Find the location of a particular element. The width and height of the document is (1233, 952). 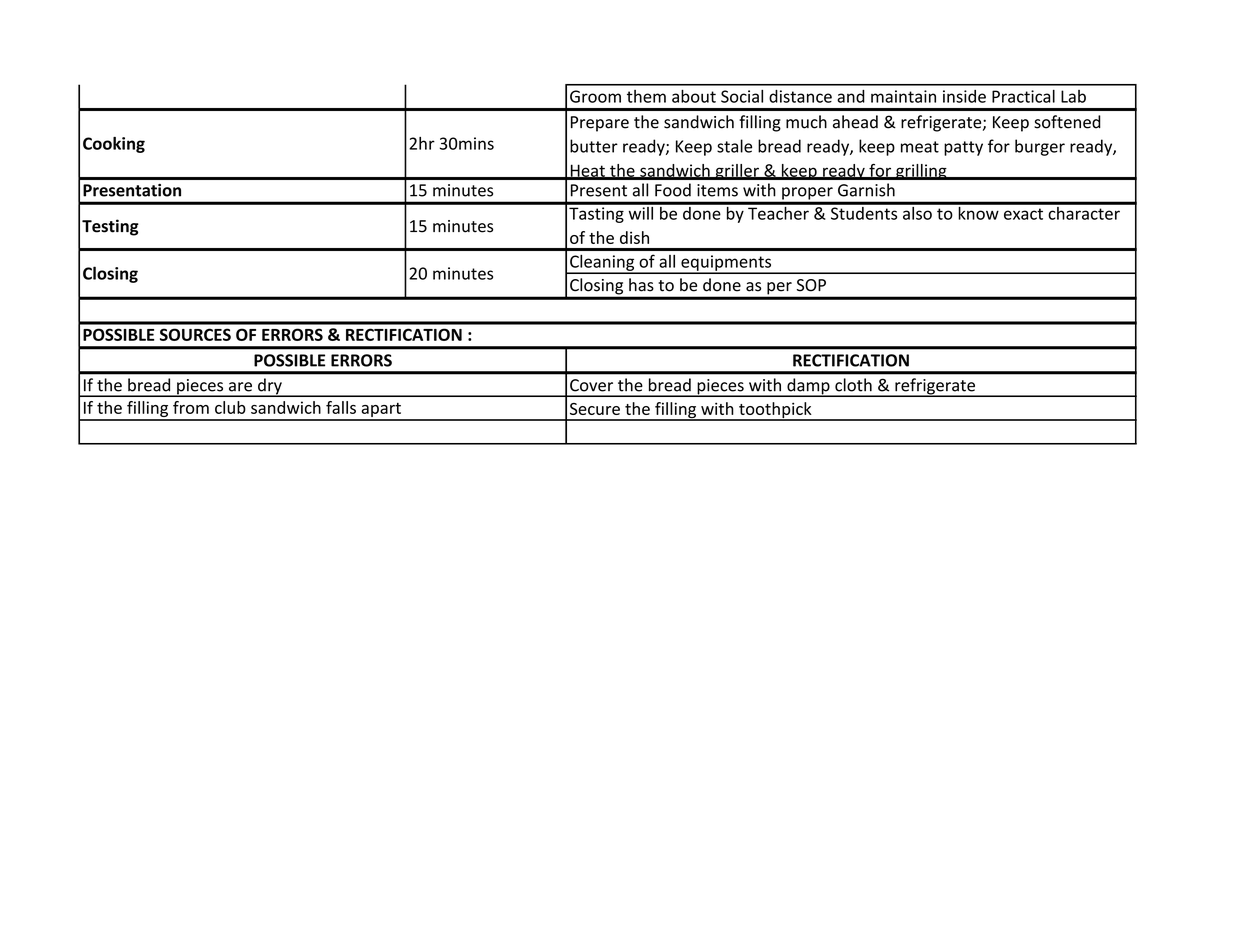

SOURCES is located at coordinates (195, 334).
